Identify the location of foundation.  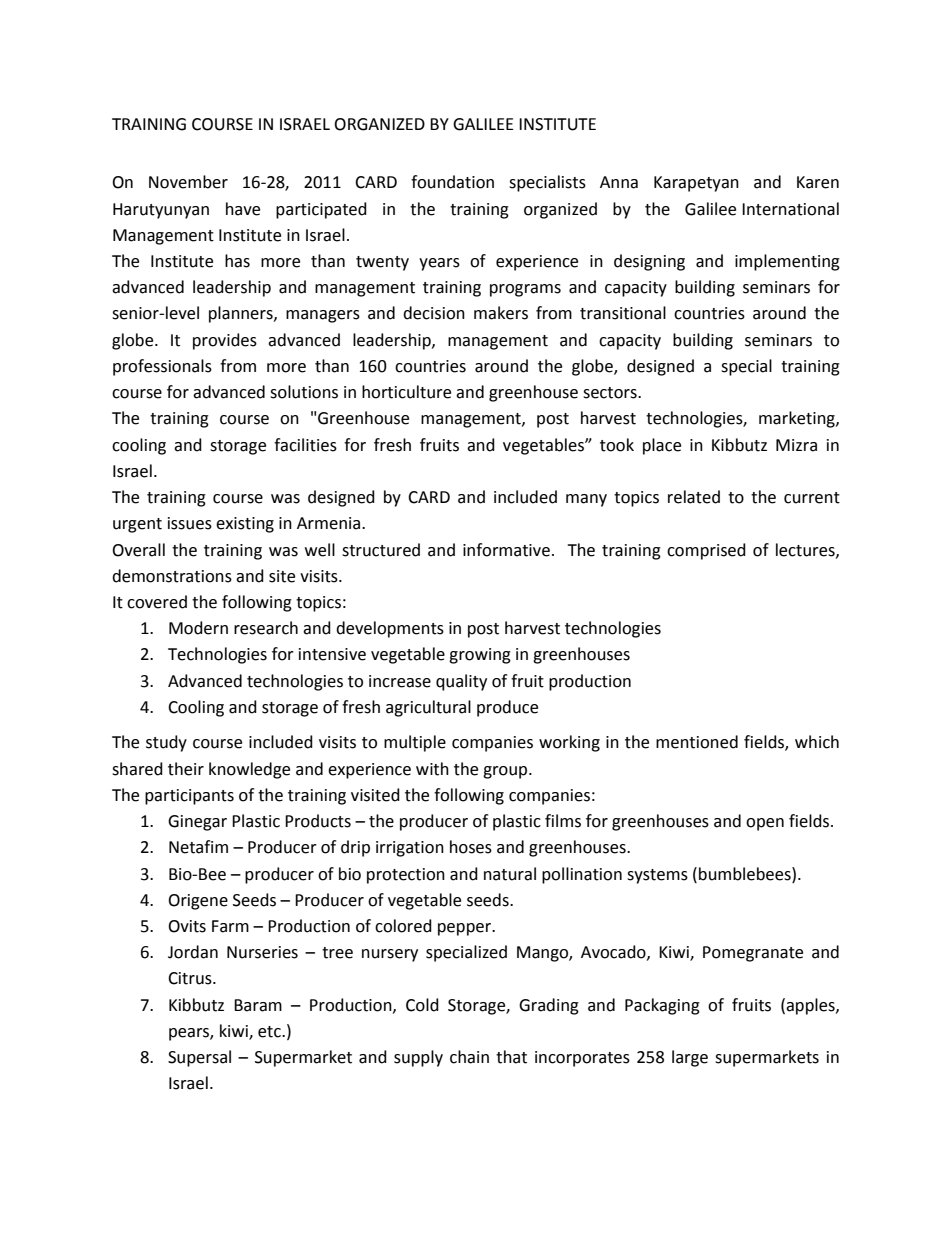
(452, 182).
